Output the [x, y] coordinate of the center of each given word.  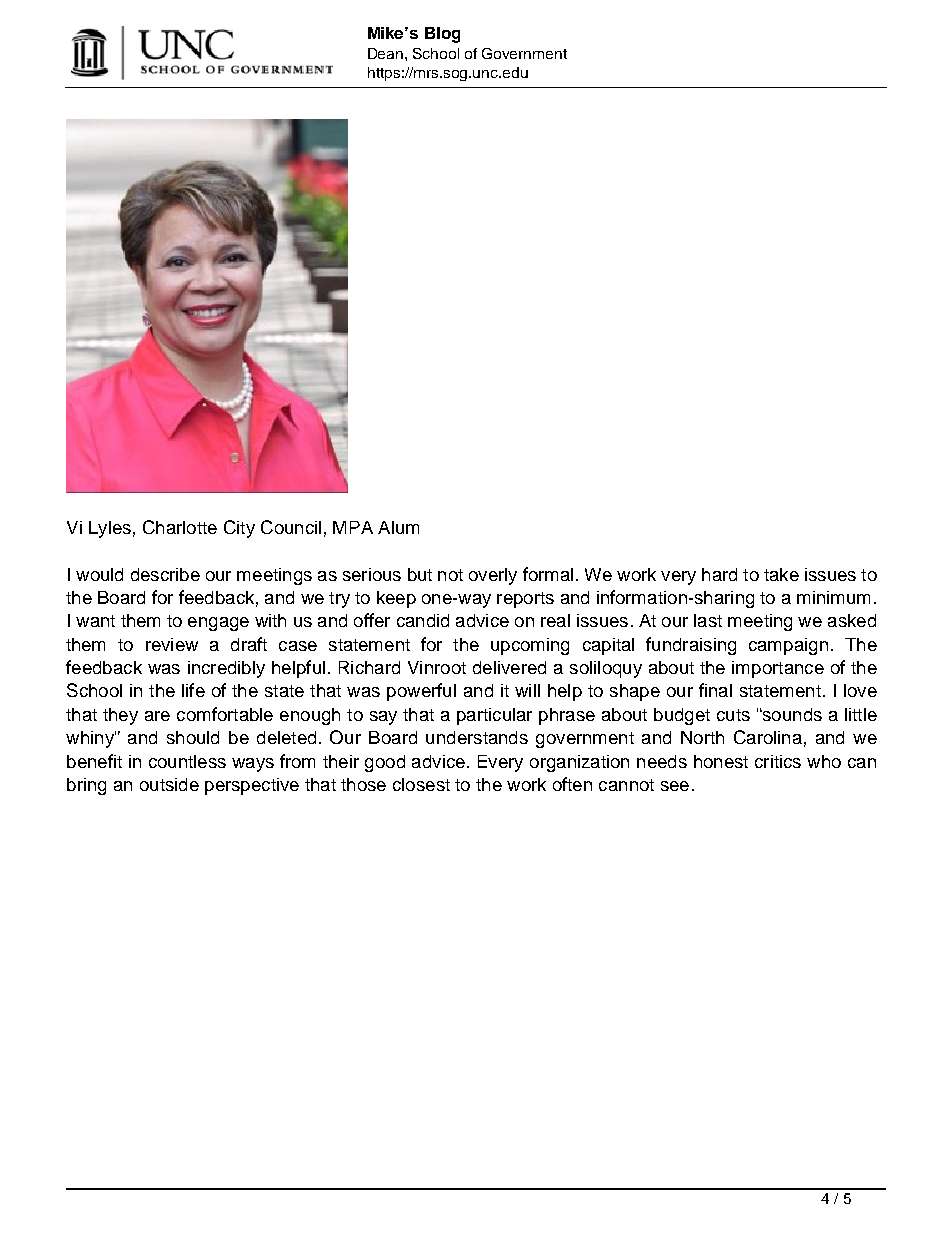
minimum [833, 597]
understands [477, 737]
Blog [442, 35]
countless [187, 761]
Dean [387, 53]
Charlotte [180, 527]
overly [493, 576]
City [239, 529]
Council [291, 527]
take [781, 574]
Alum [398, 527]
